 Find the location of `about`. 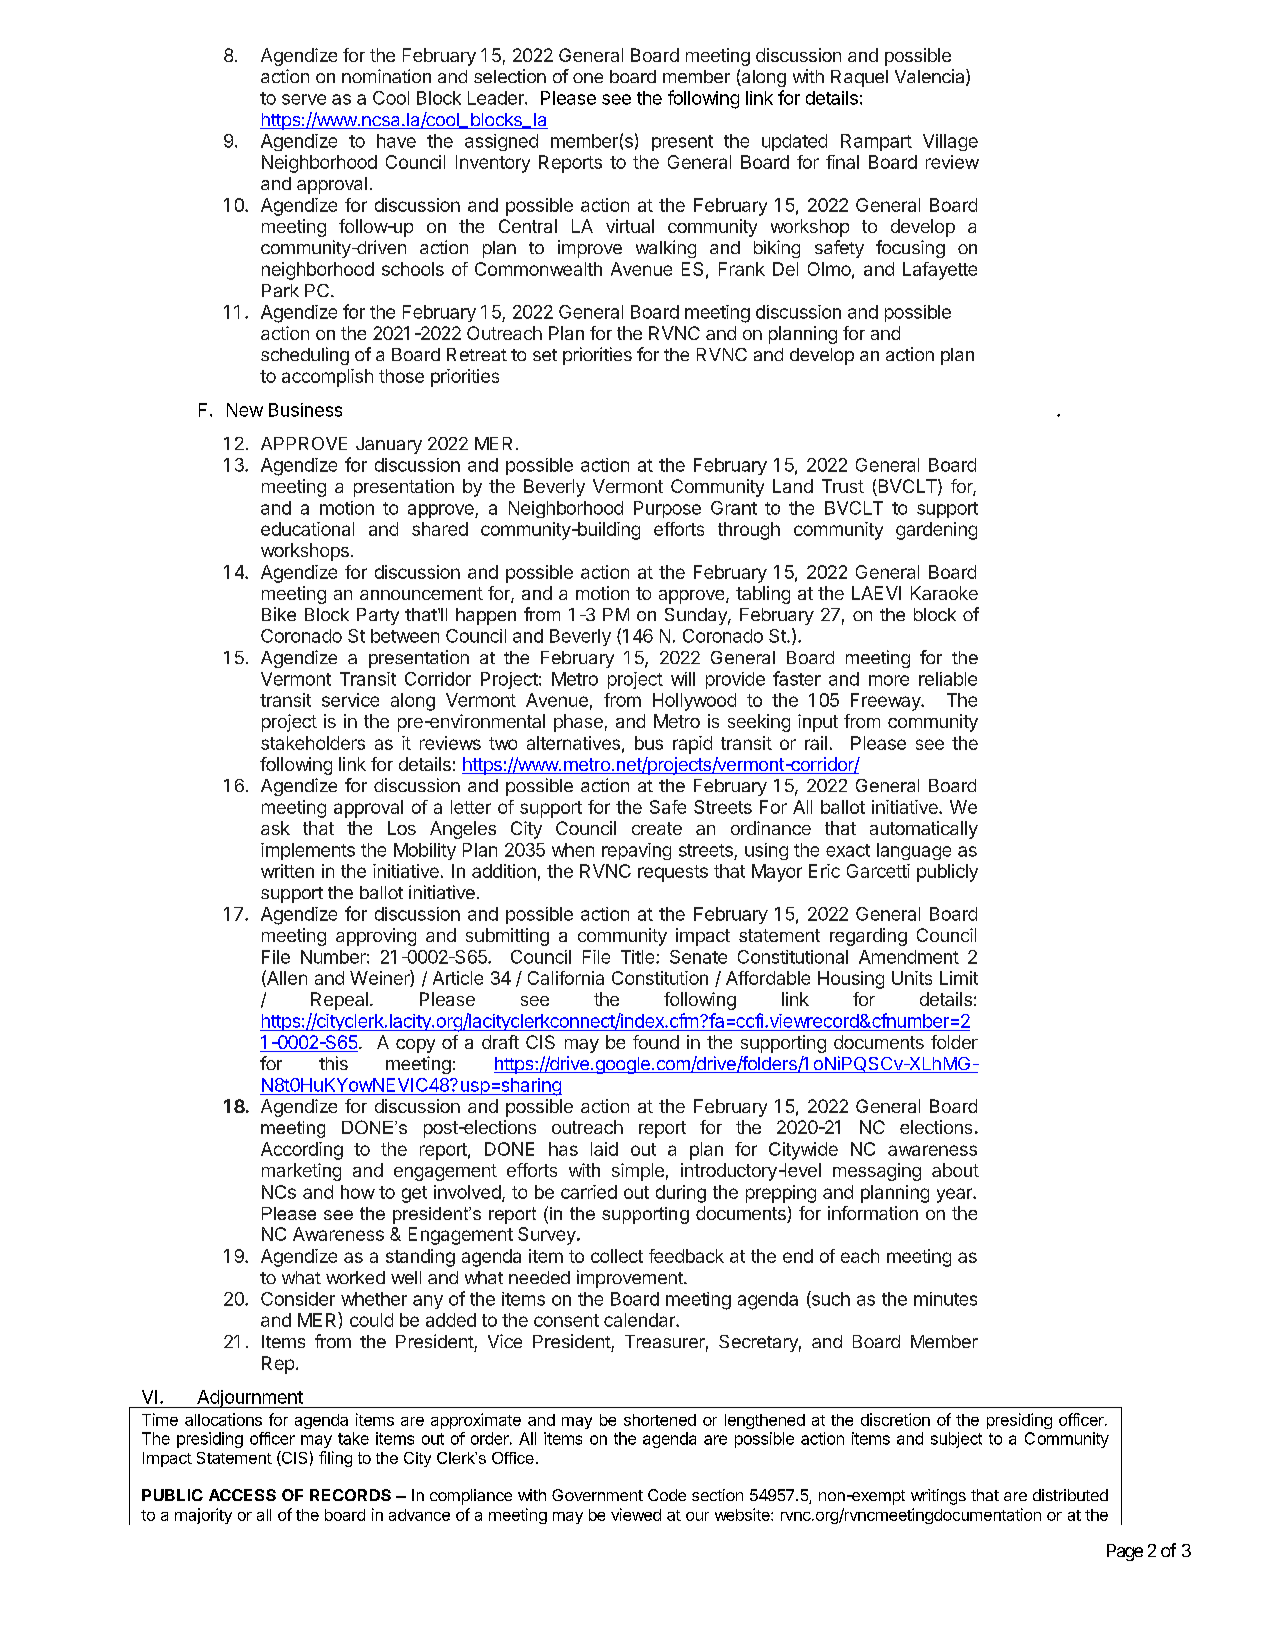

about is located at coordinates (955, 1170).
